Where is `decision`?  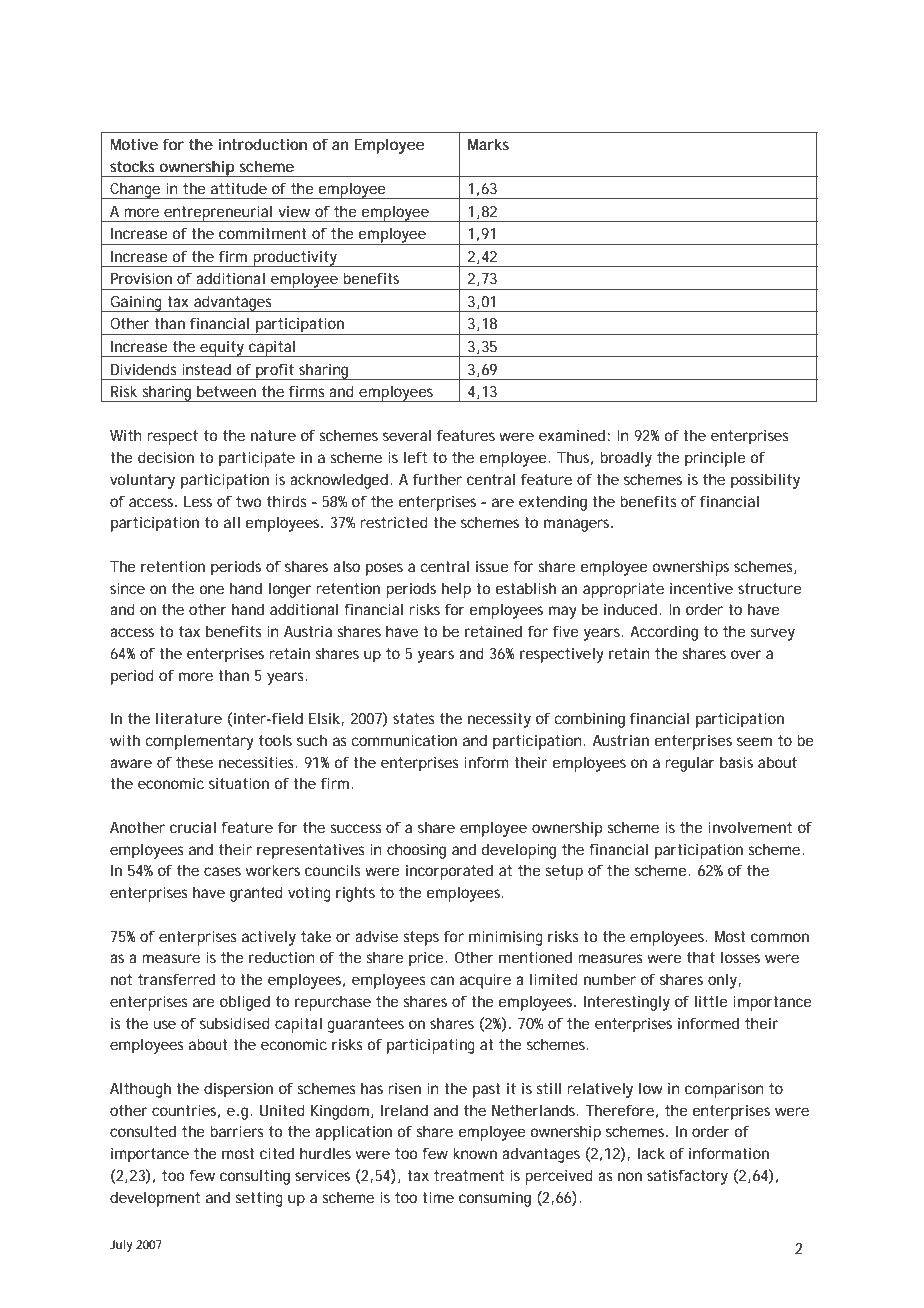 decision is located at coordinates (166, 457).
